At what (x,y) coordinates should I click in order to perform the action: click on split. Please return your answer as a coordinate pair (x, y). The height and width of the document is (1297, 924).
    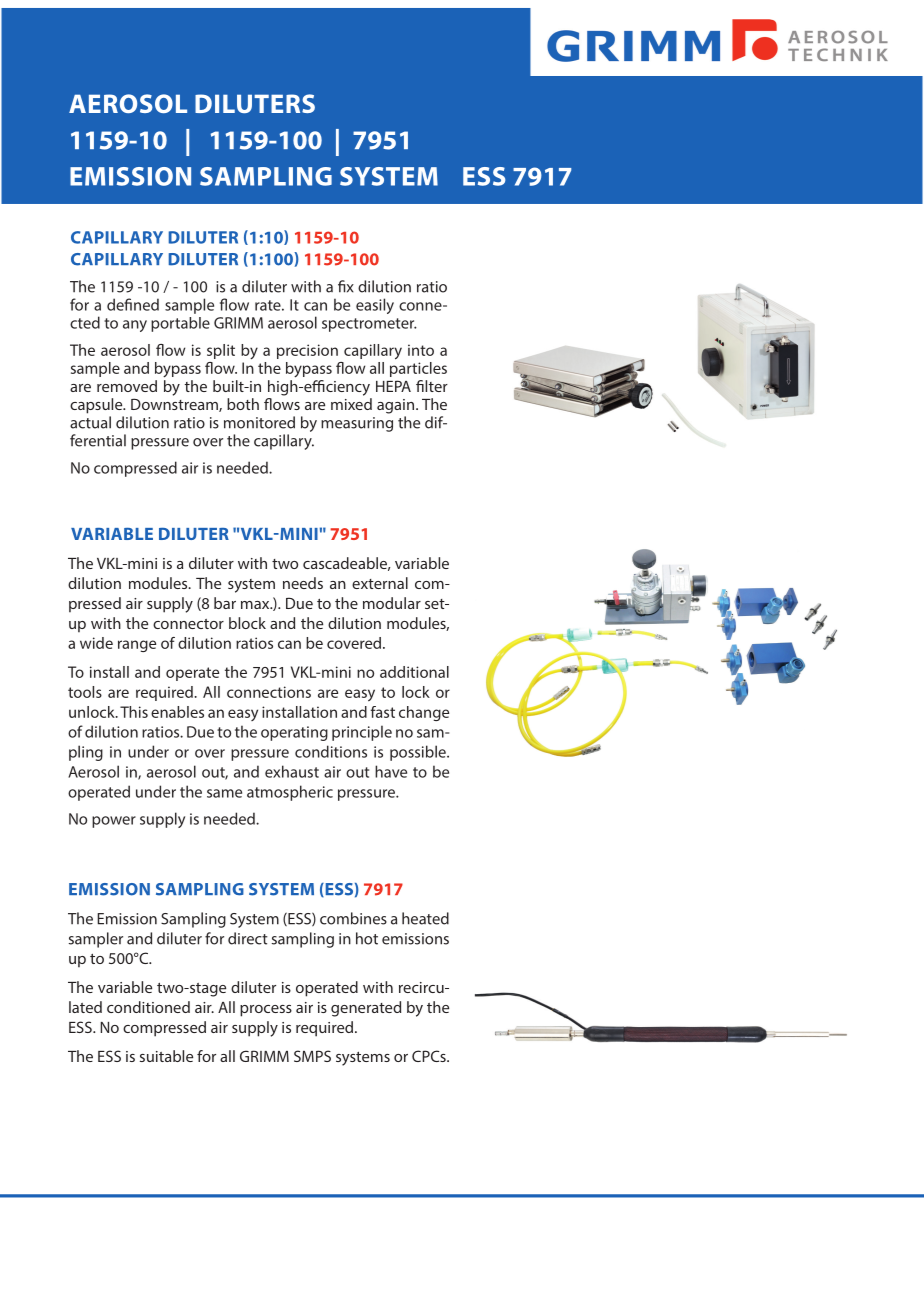
    Looking at the image, I should click on (221, 351).
